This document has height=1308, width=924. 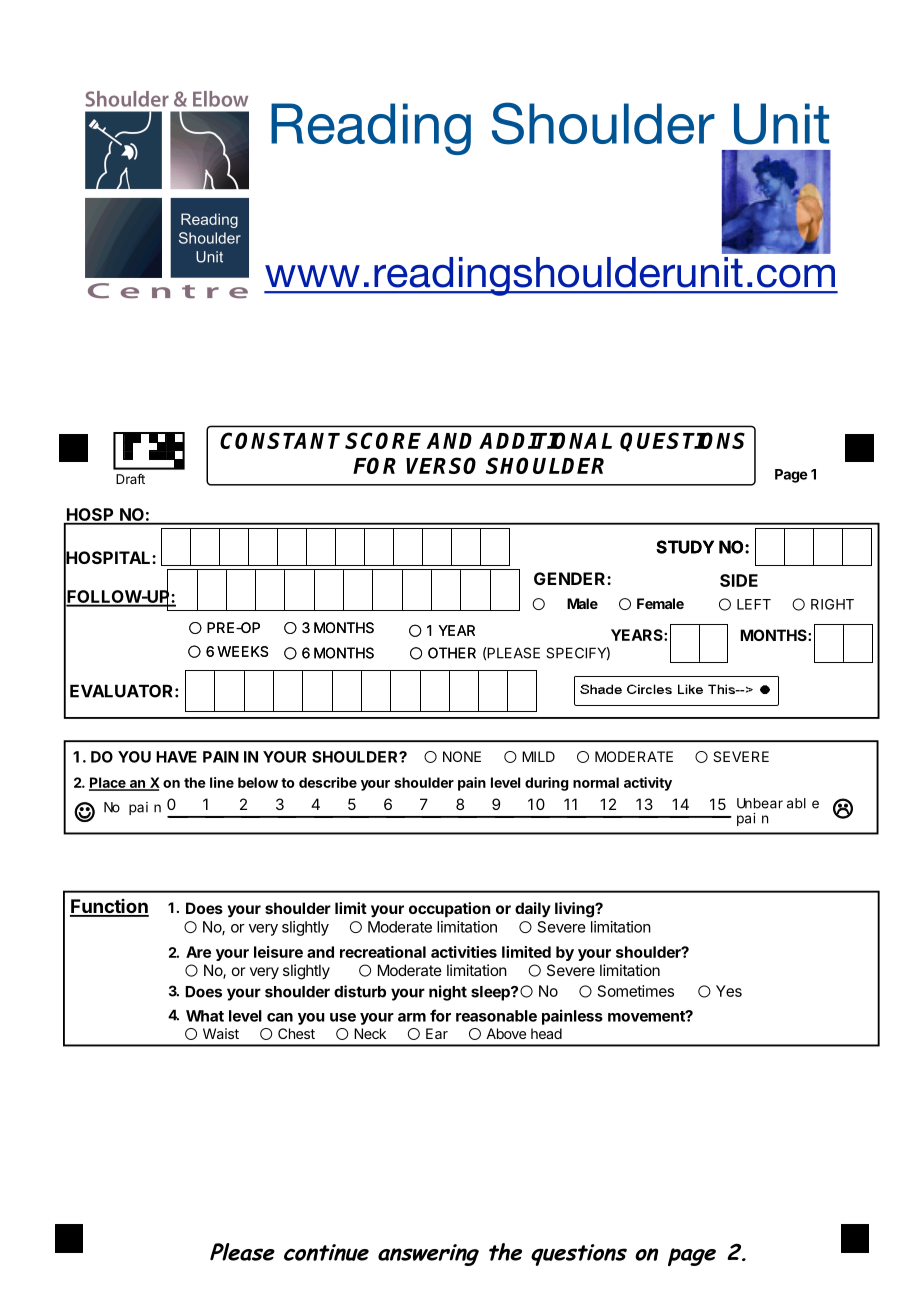 What do you see at coordinates (176, 757) in the document?
I see `HAVE` at bounding box center [176, 757].
